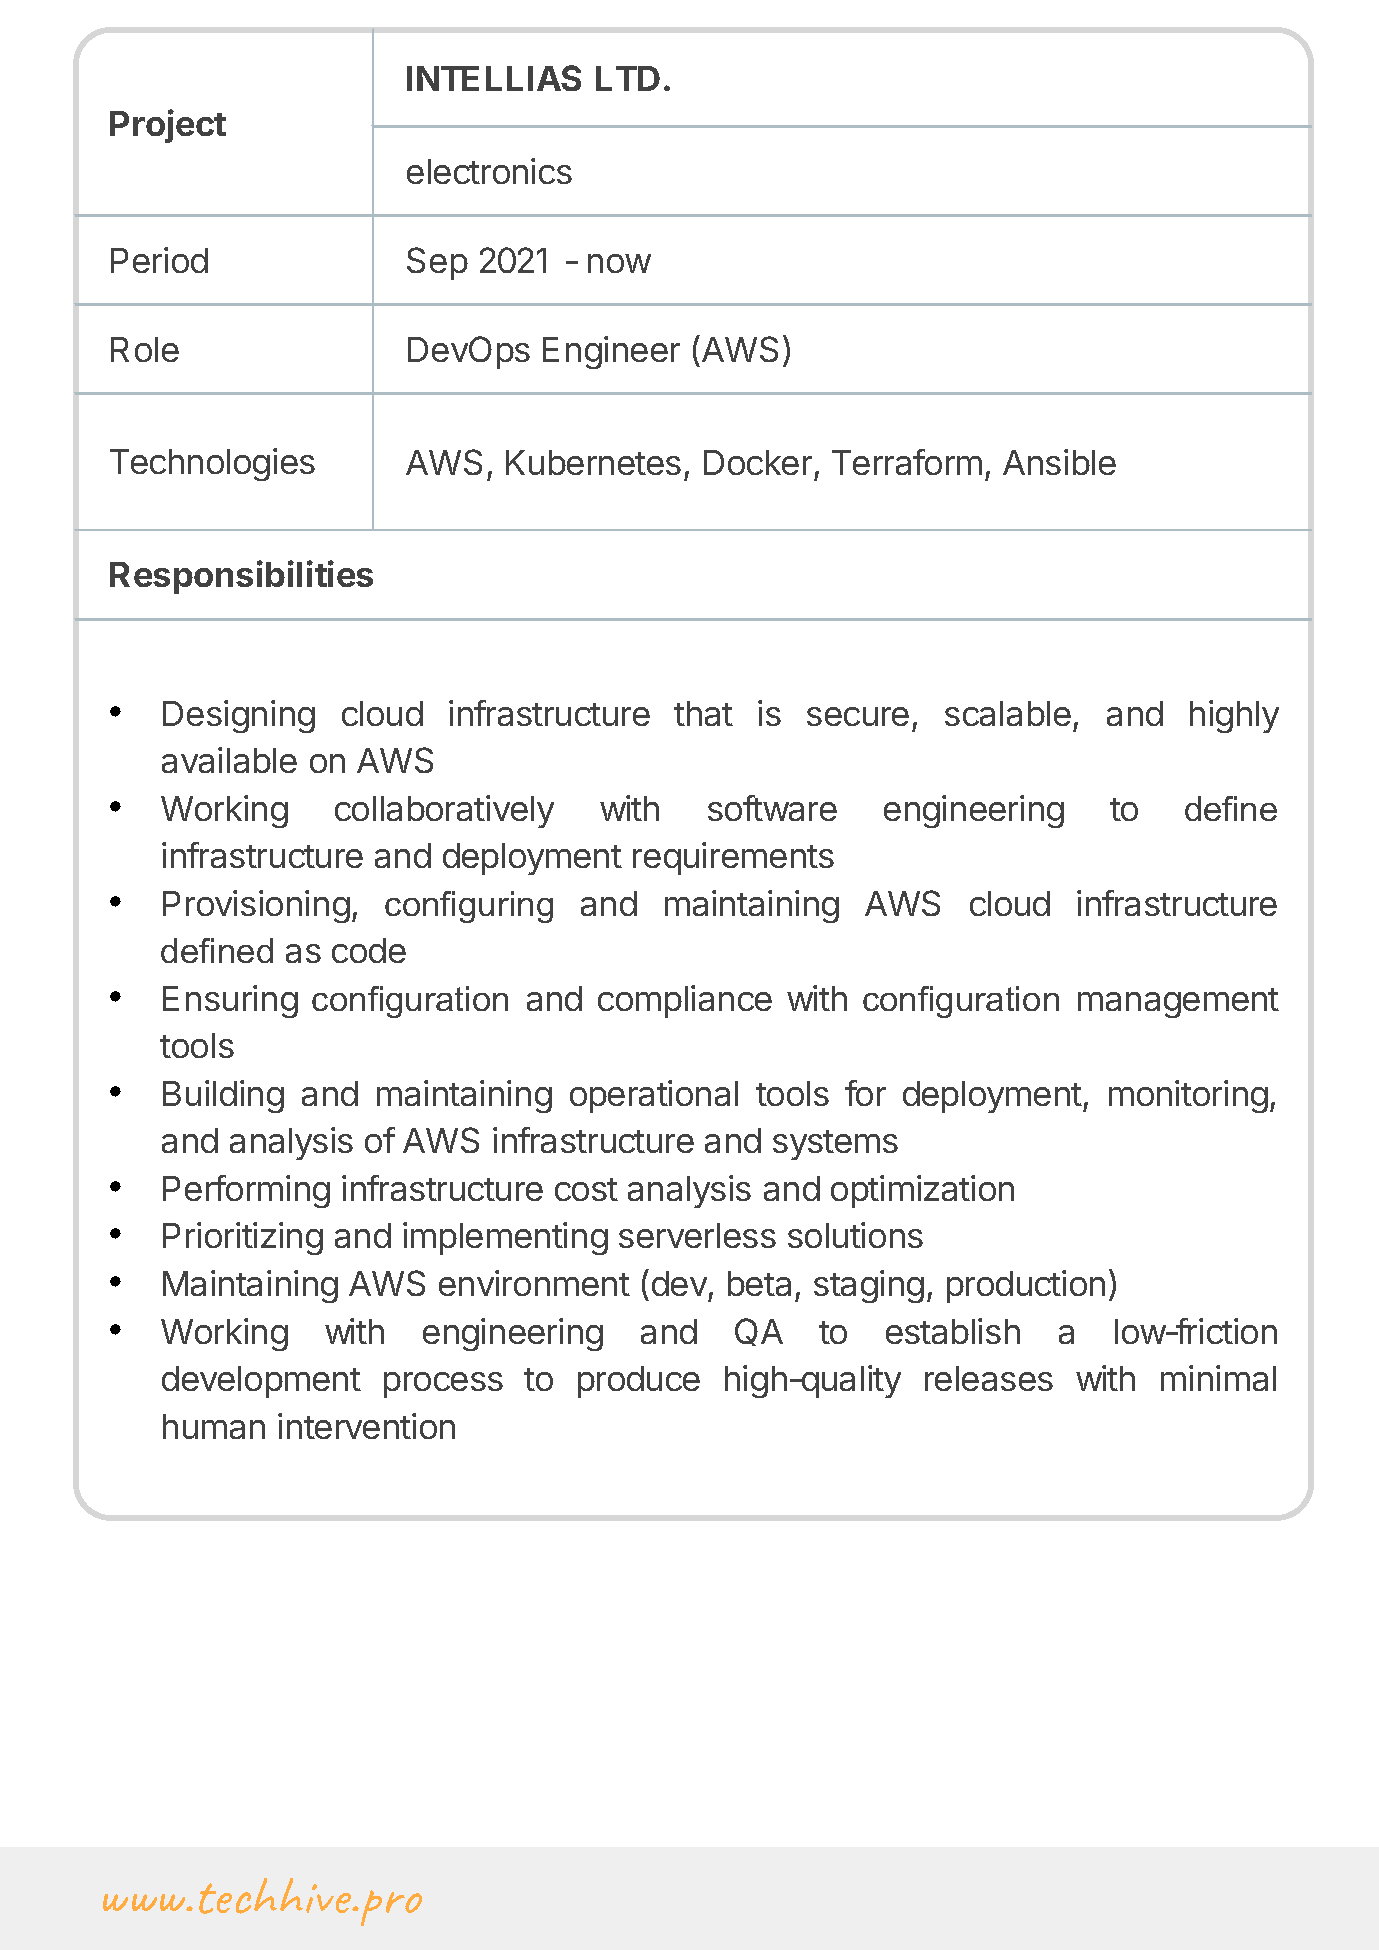 The image size is (1379, 1950). I want to click on LTD, so click(628, 78).
